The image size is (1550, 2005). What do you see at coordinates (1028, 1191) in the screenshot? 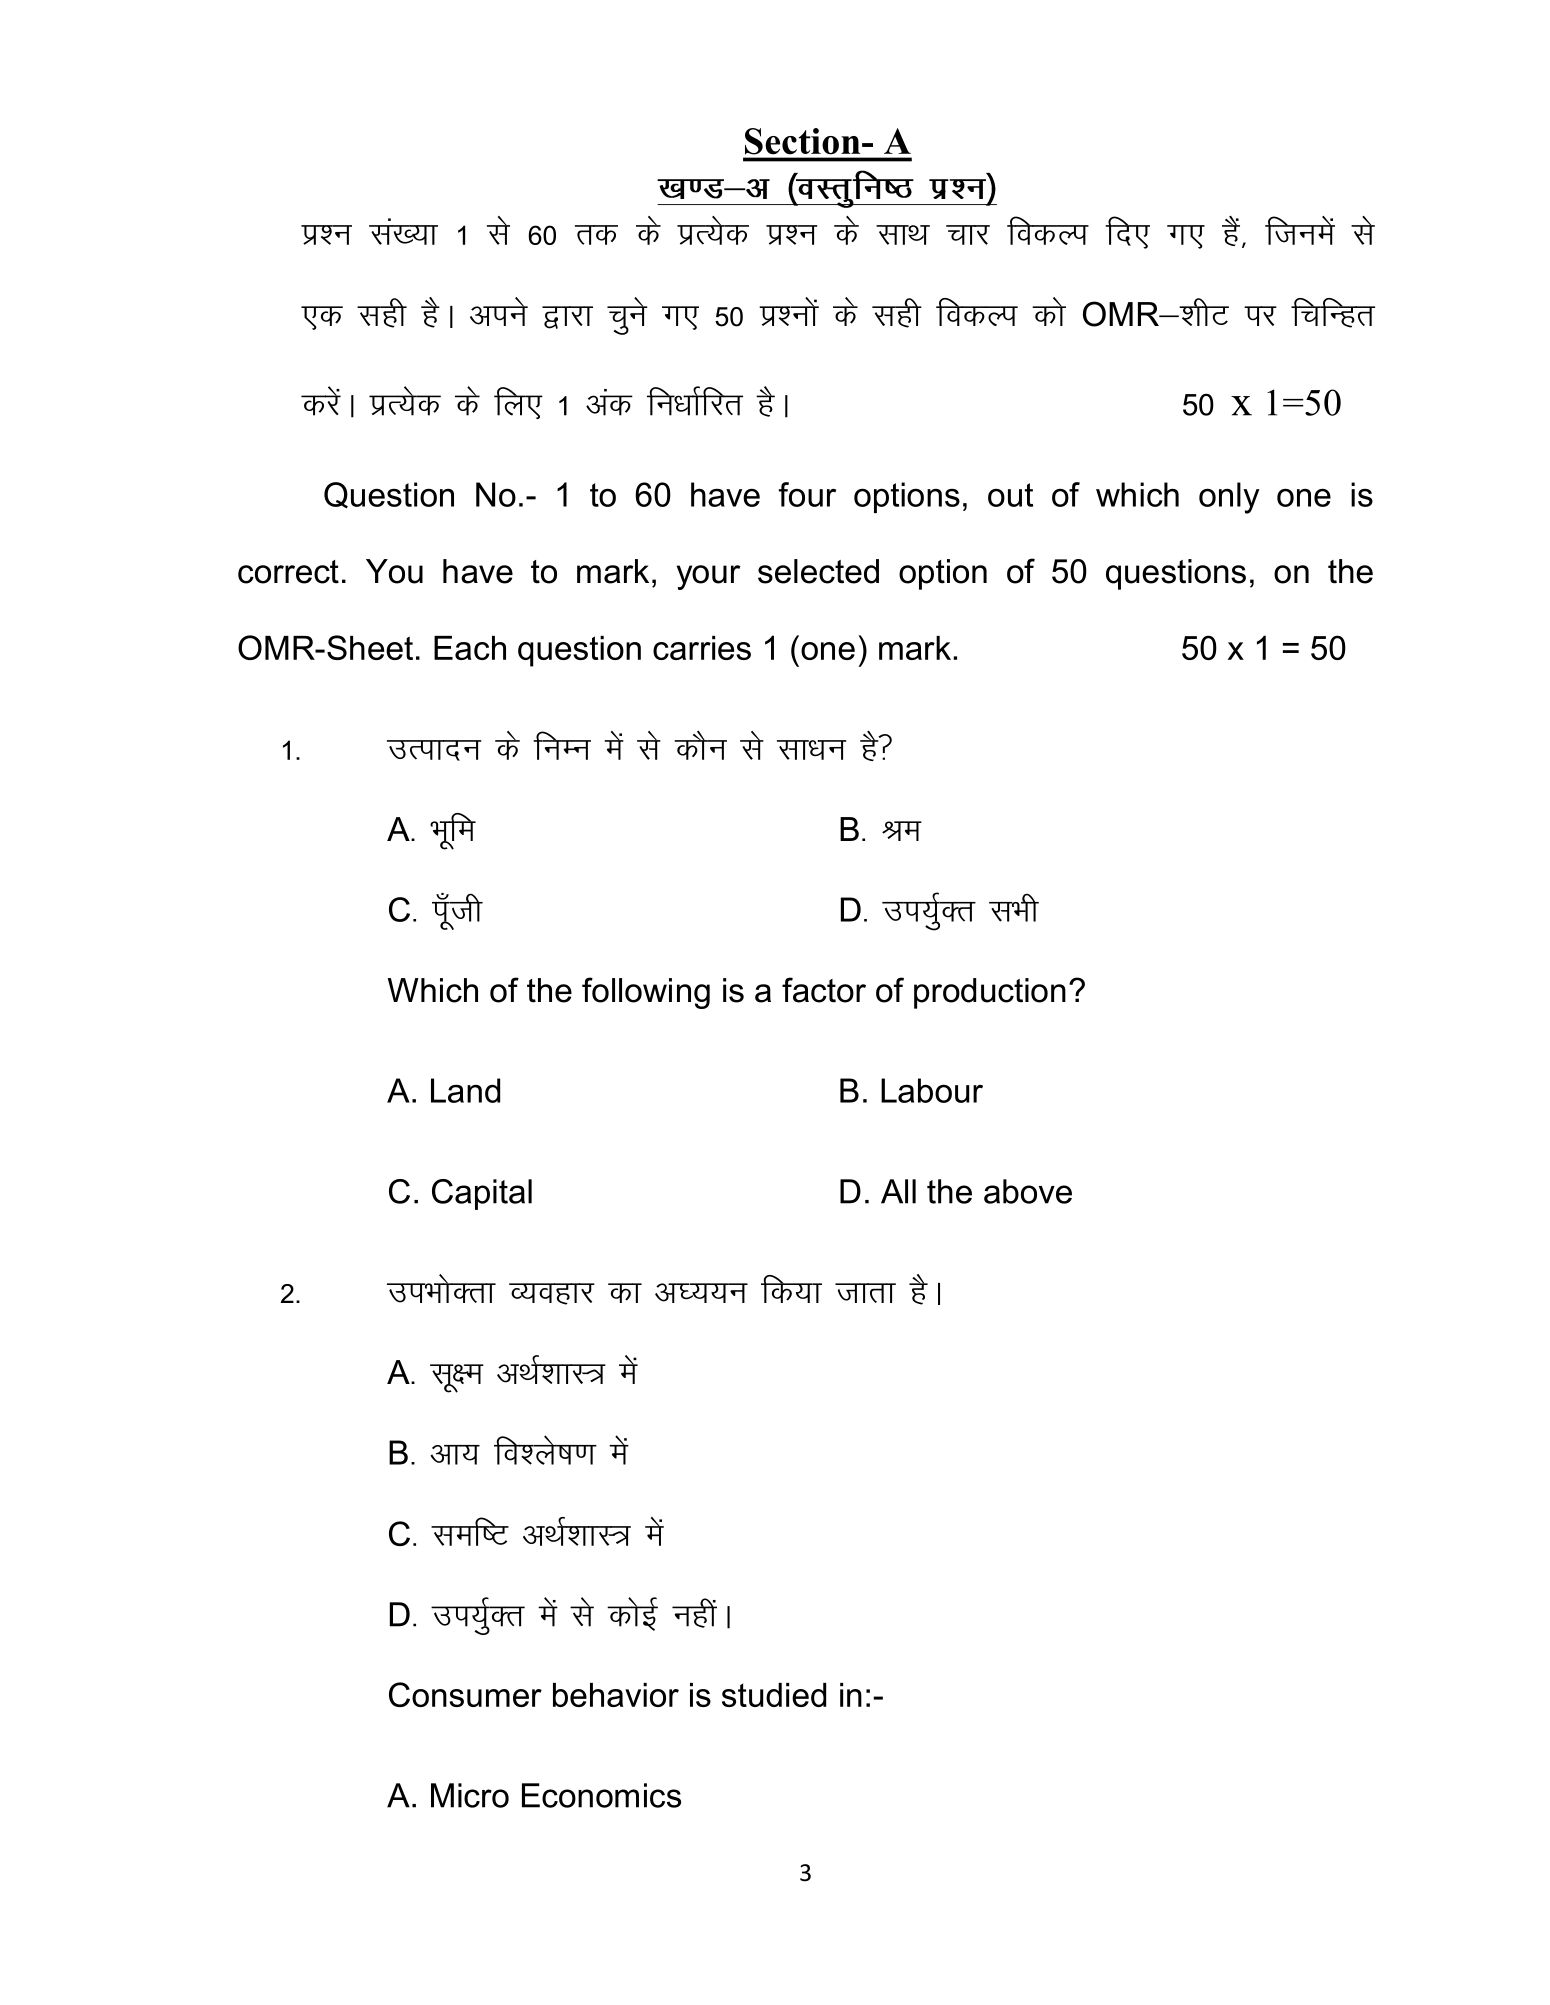
I see `above` at bounding box center [1028, 1191].
